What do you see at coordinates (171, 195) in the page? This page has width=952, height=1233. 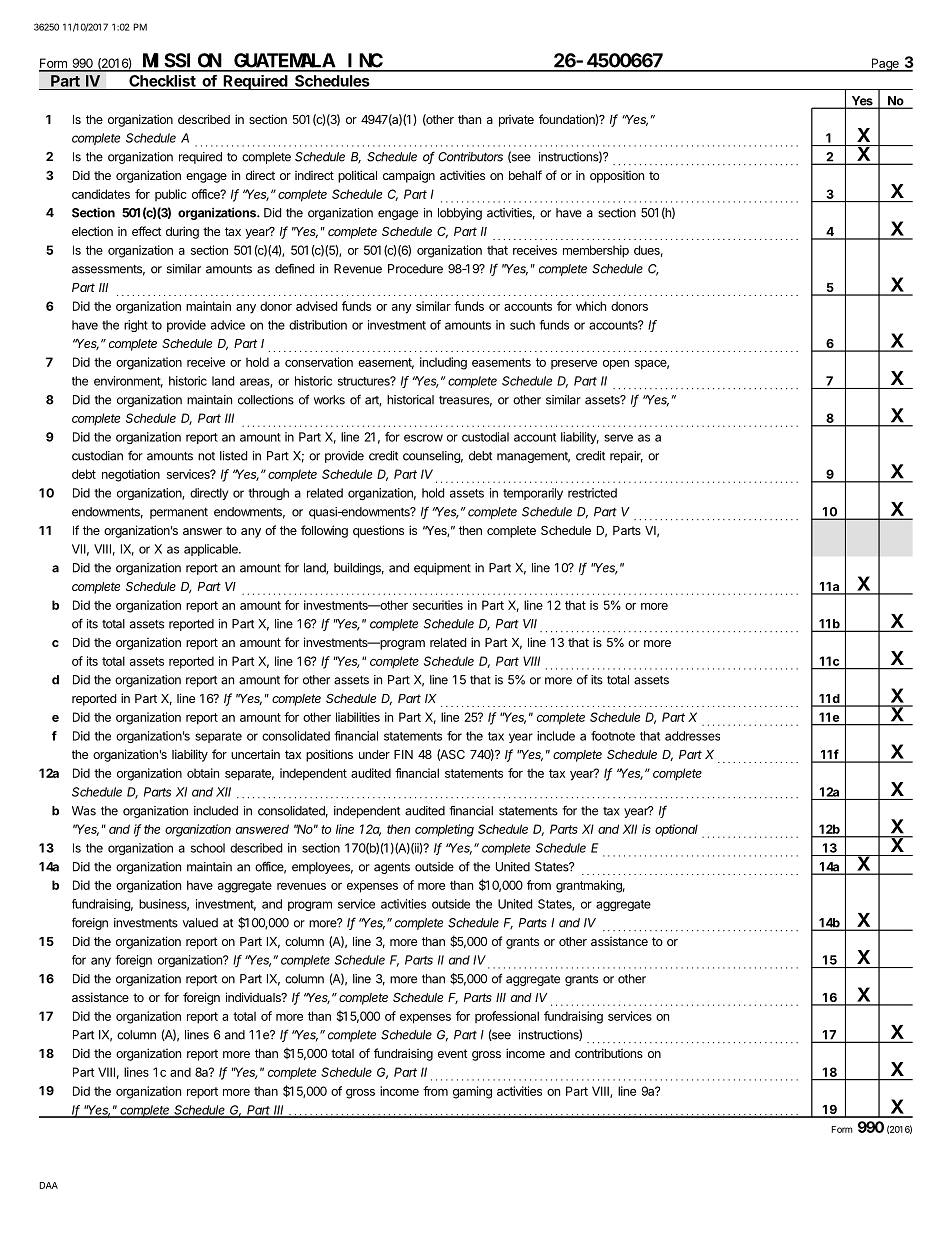 I see `public` at bounding box center [171, 195].
